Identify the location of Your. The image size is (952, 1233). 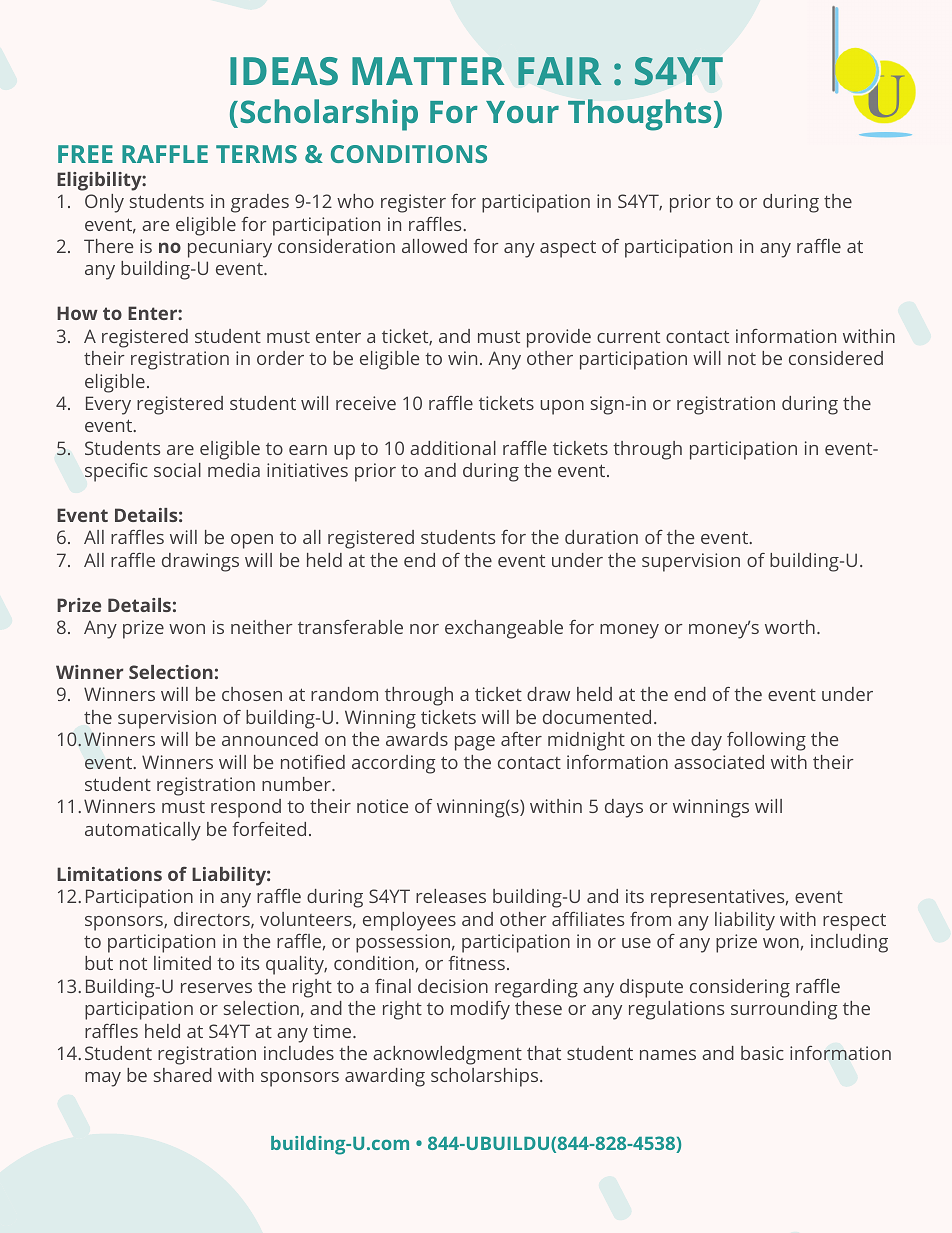
(522, 112).
